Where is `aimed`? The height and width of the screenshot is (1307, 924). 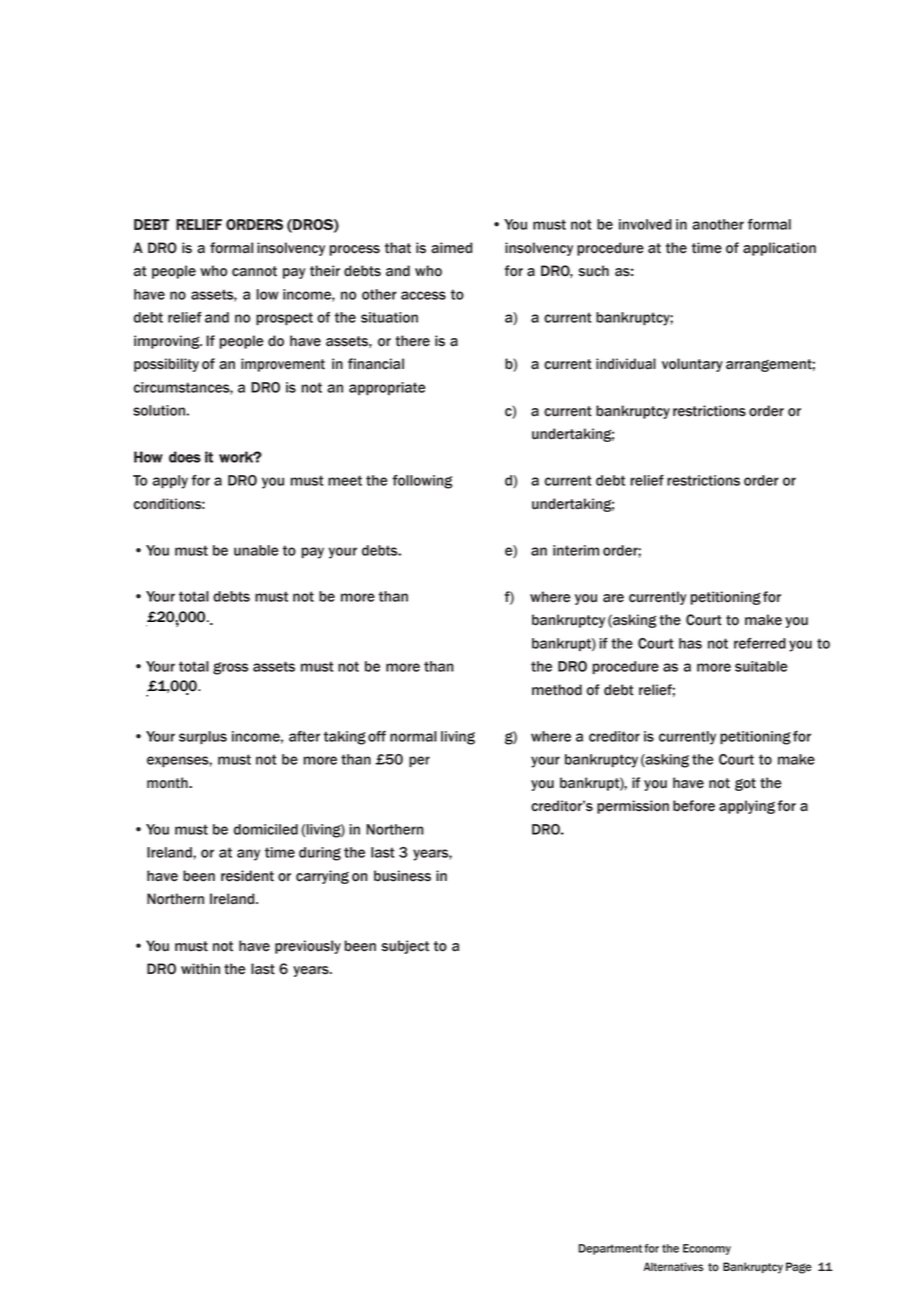
aimed is located at coordinates (451, 248).
